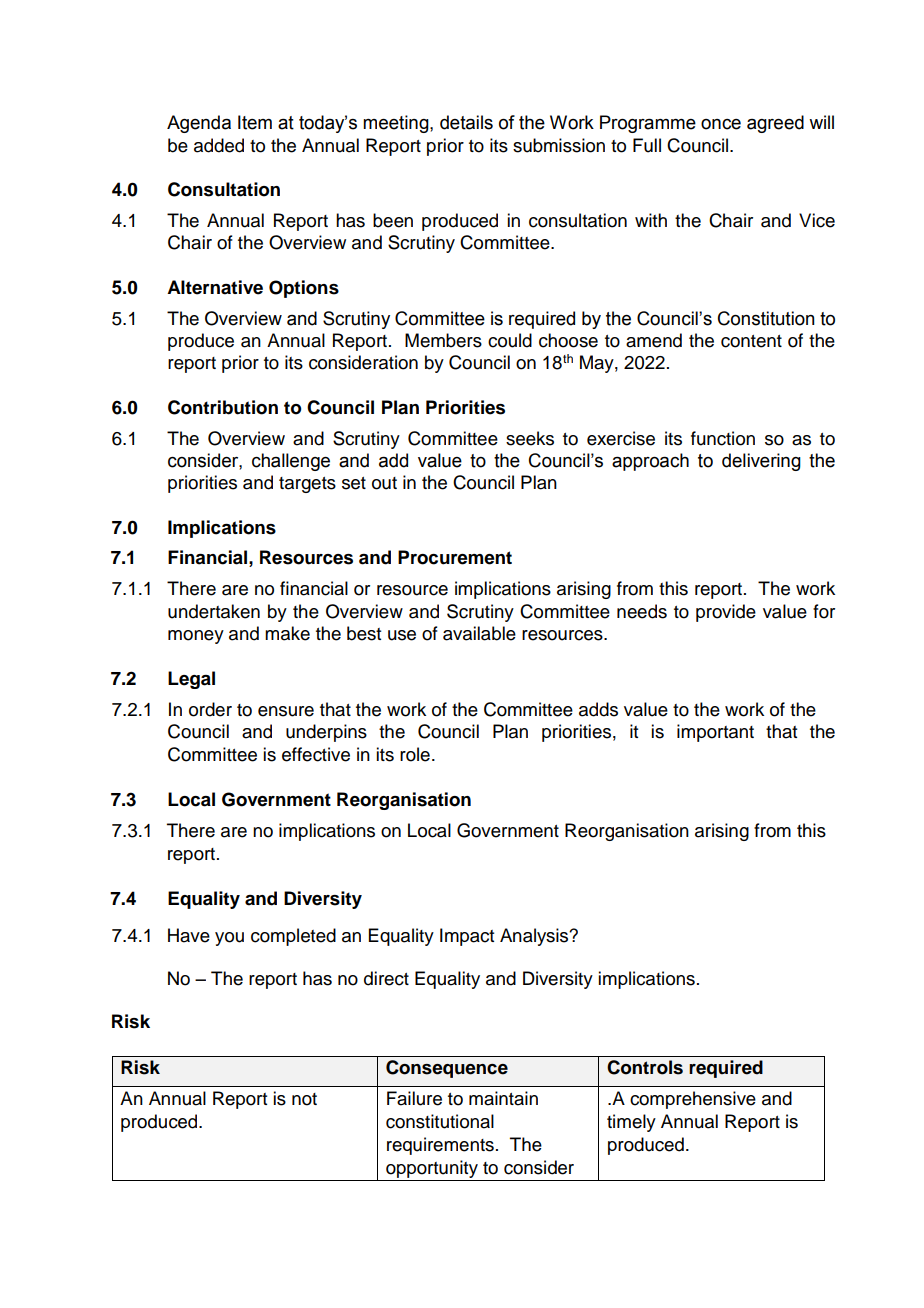 This screenshot has width=924, height=1308. What do you see at coordinates (304, 1099) in the screenshot?
I see `not` at bounding box center [304, 1099].
